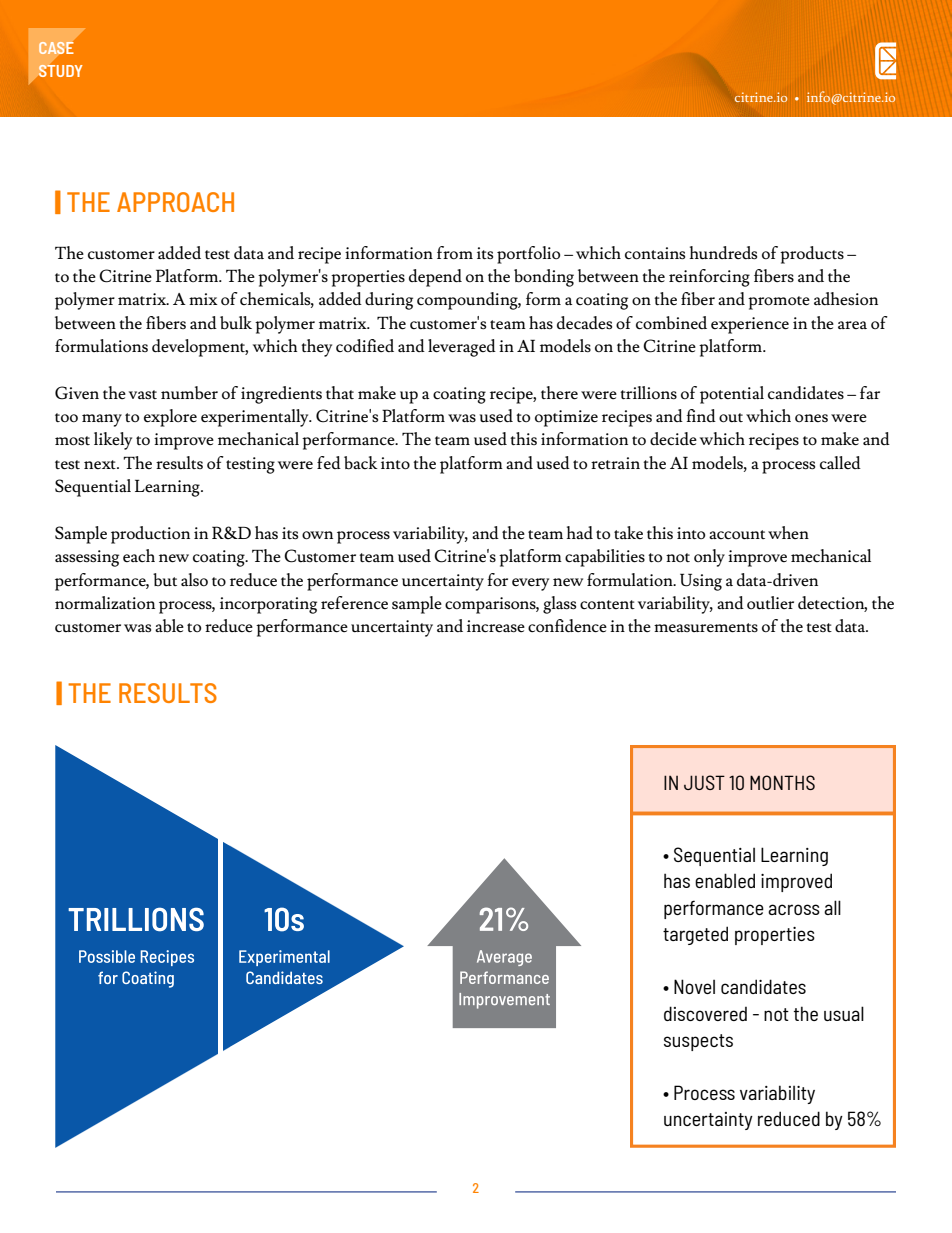  What do you see at coordinates (694, 986) in the page?
I see `Novel` at bounding box center [694, 986].
